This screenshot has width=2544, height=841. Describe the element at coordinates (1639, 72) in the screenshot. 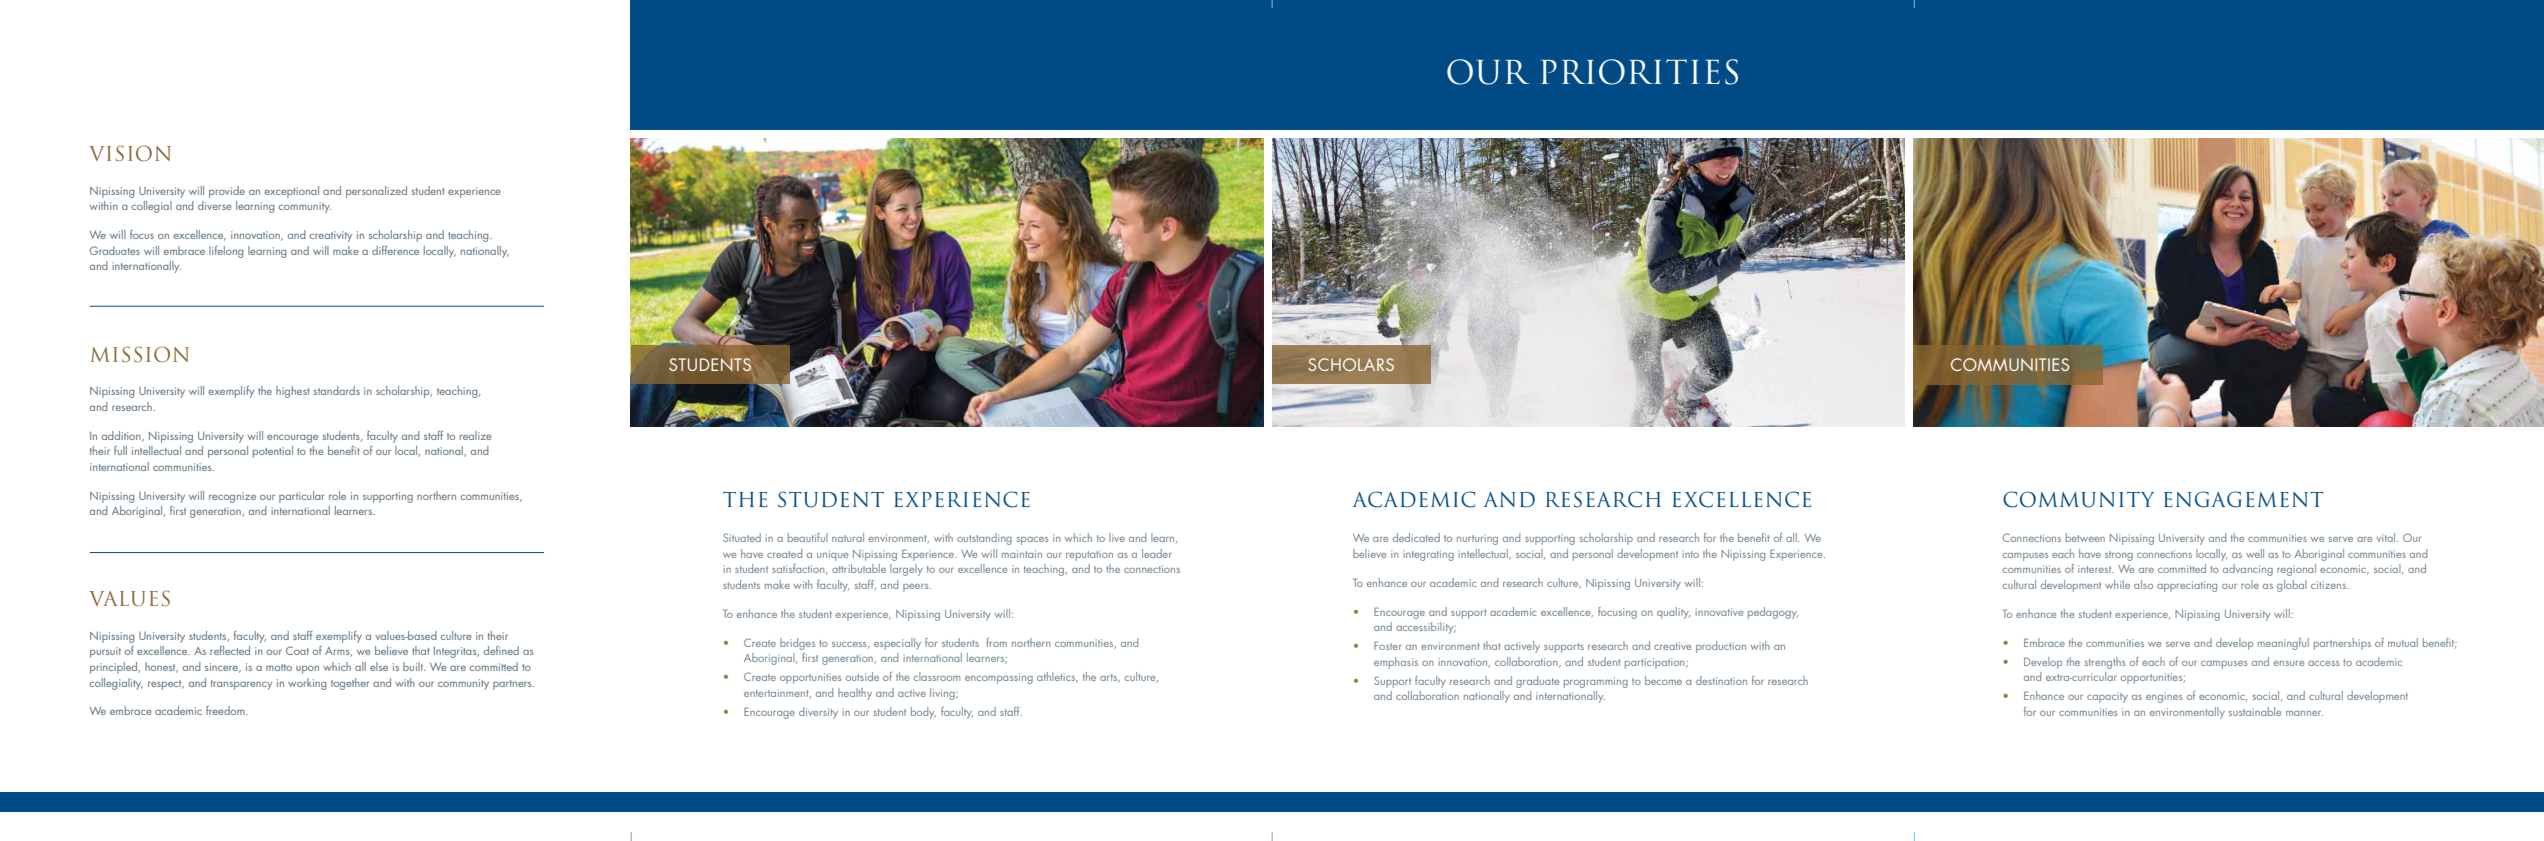

I see `PRIORITIES` at that location.
